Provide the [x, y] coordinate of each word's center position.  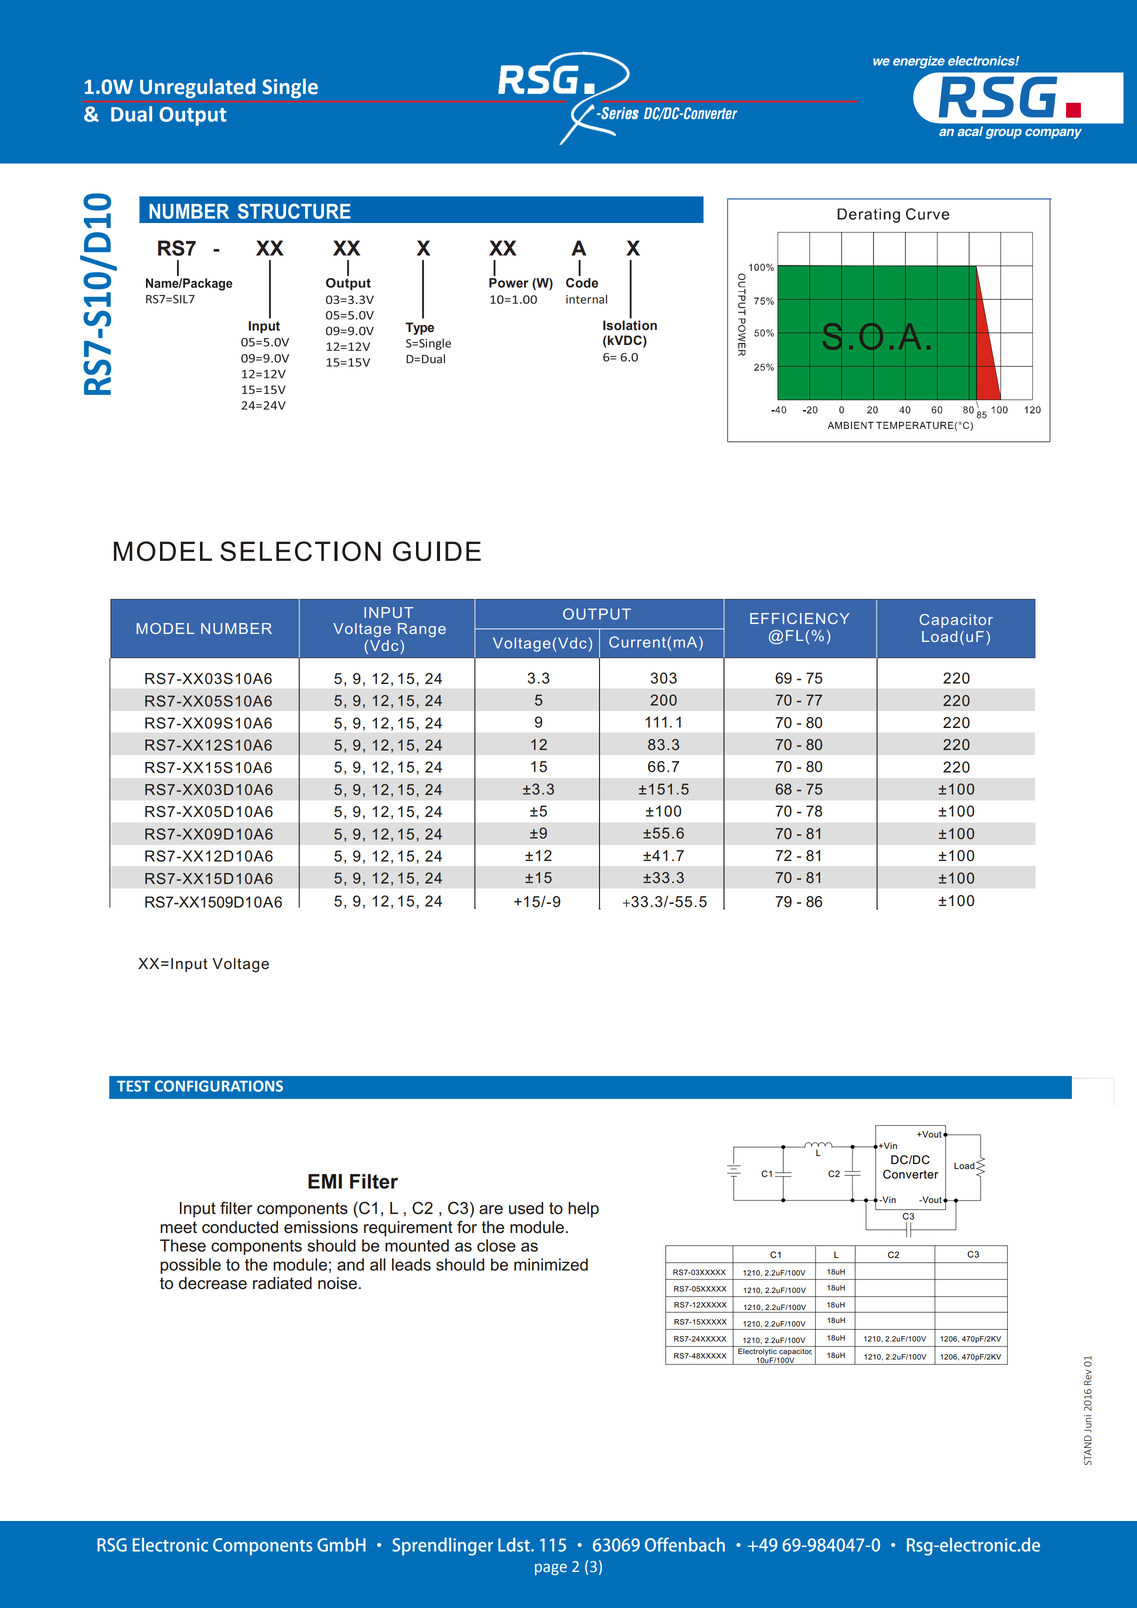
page [551, 1569]
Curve [937, 241]
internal [586, 299]
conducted [240, 1227]
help [583, 1210]
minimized [551, 1264]
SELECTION [300, 551]
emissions [321, 1227]
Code [582, 283]
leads [411, 1264]
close [496, 1245]
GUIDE [437, 551]
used [526, 1208]
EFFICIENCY [799, 618]
